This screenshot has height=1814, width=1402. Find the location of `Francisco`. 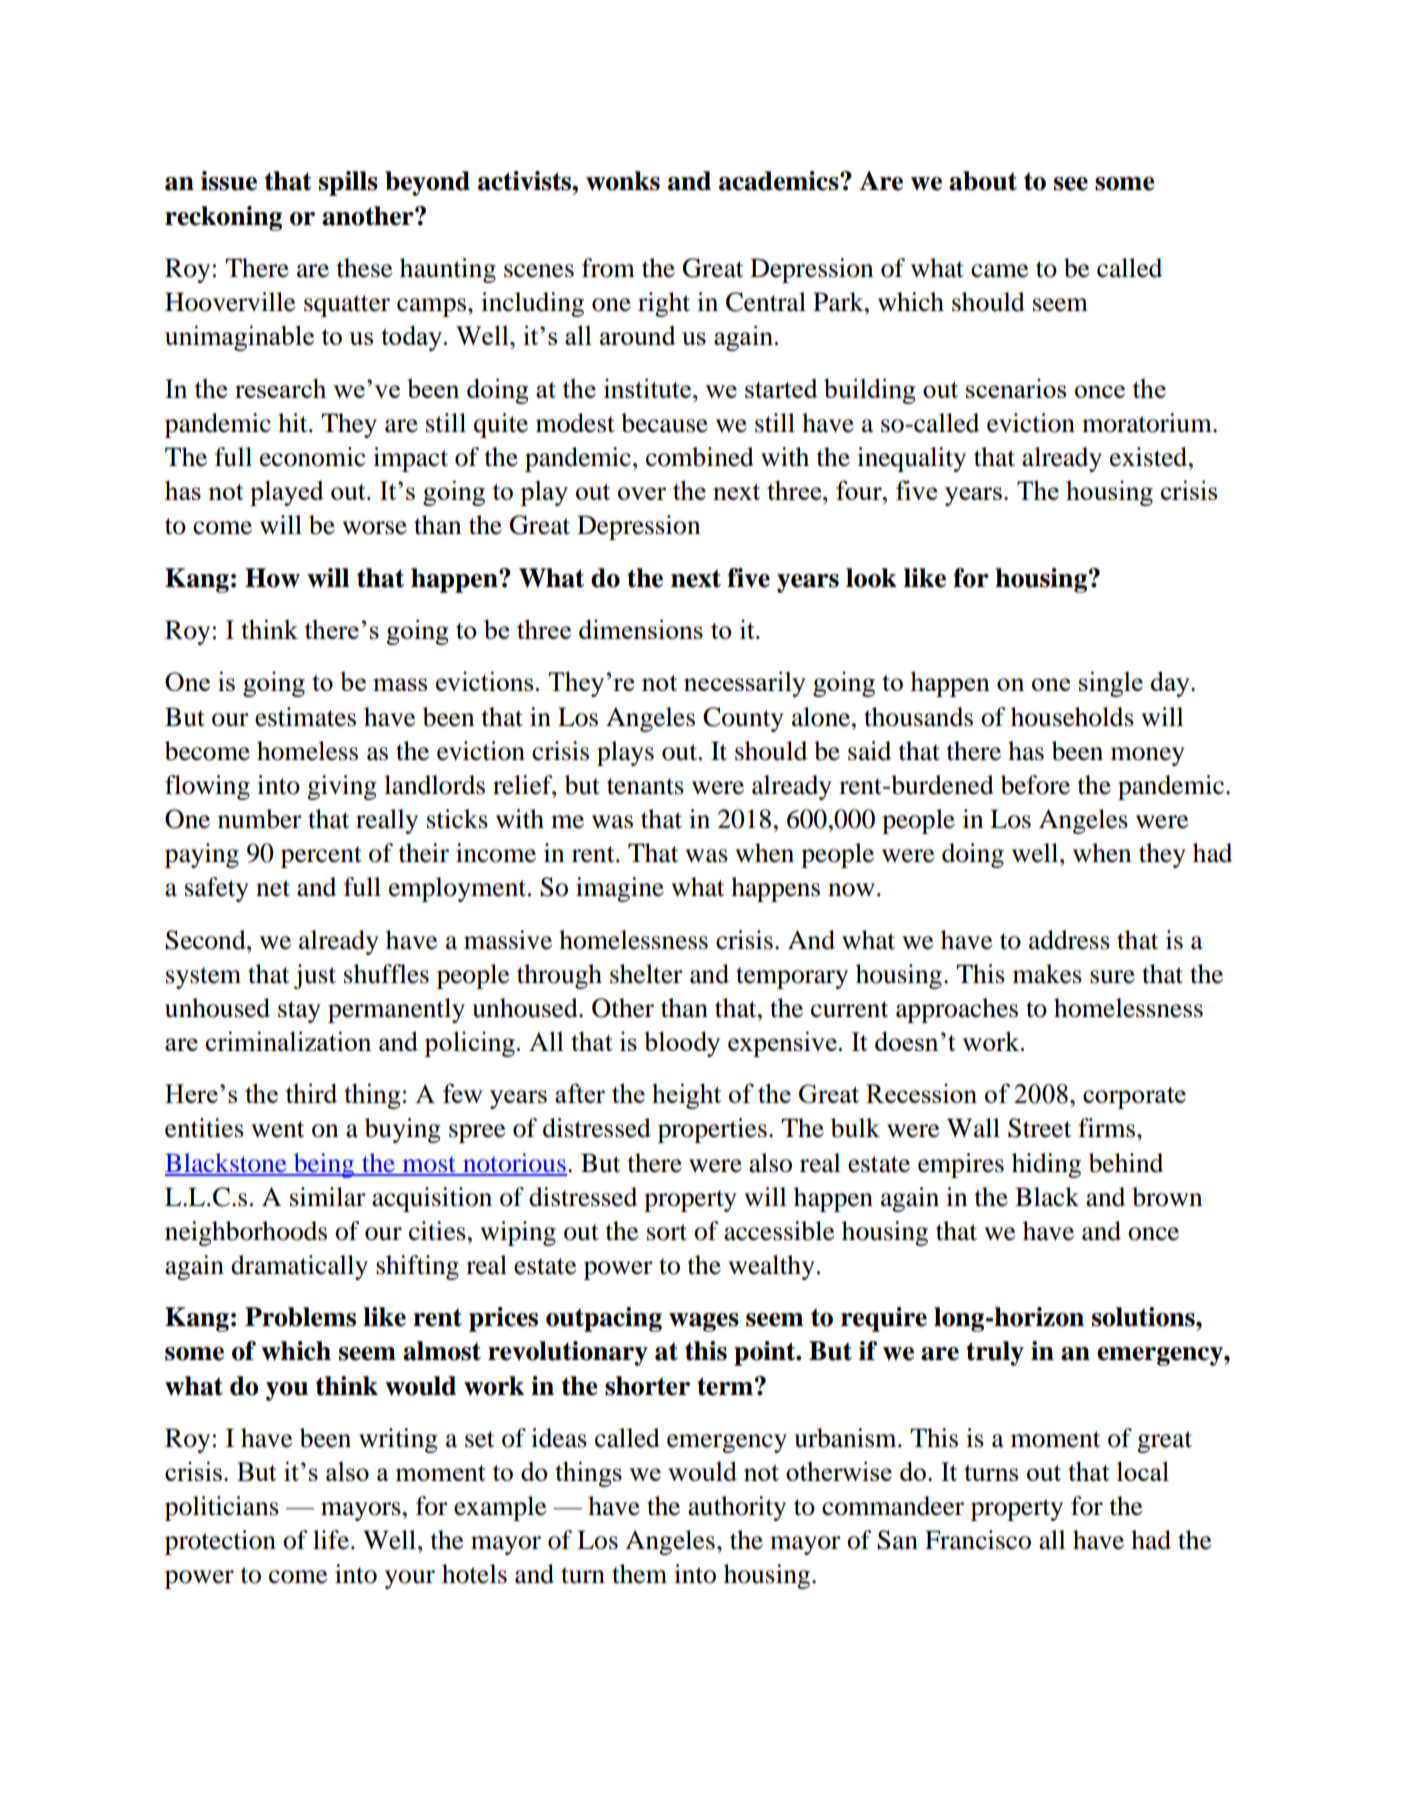

Francisco is located at coordinates (978, 1540).
